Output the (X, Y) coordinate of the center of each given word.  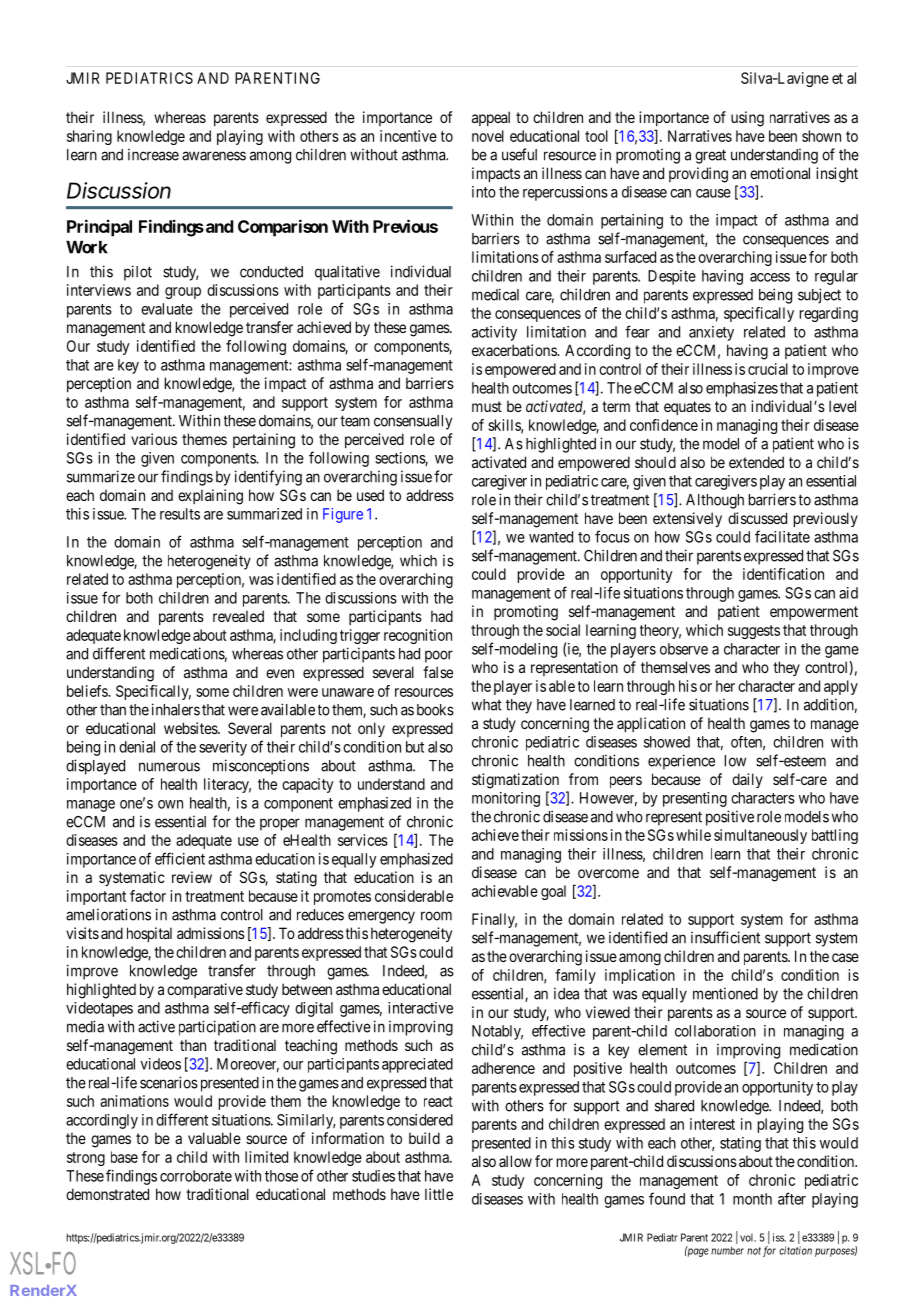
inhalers (176, 709)
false (438, 672)
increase (153, 154)
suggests (754, 632)
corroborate (196, 1176)
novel (488, 136)
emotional (780, 173)
